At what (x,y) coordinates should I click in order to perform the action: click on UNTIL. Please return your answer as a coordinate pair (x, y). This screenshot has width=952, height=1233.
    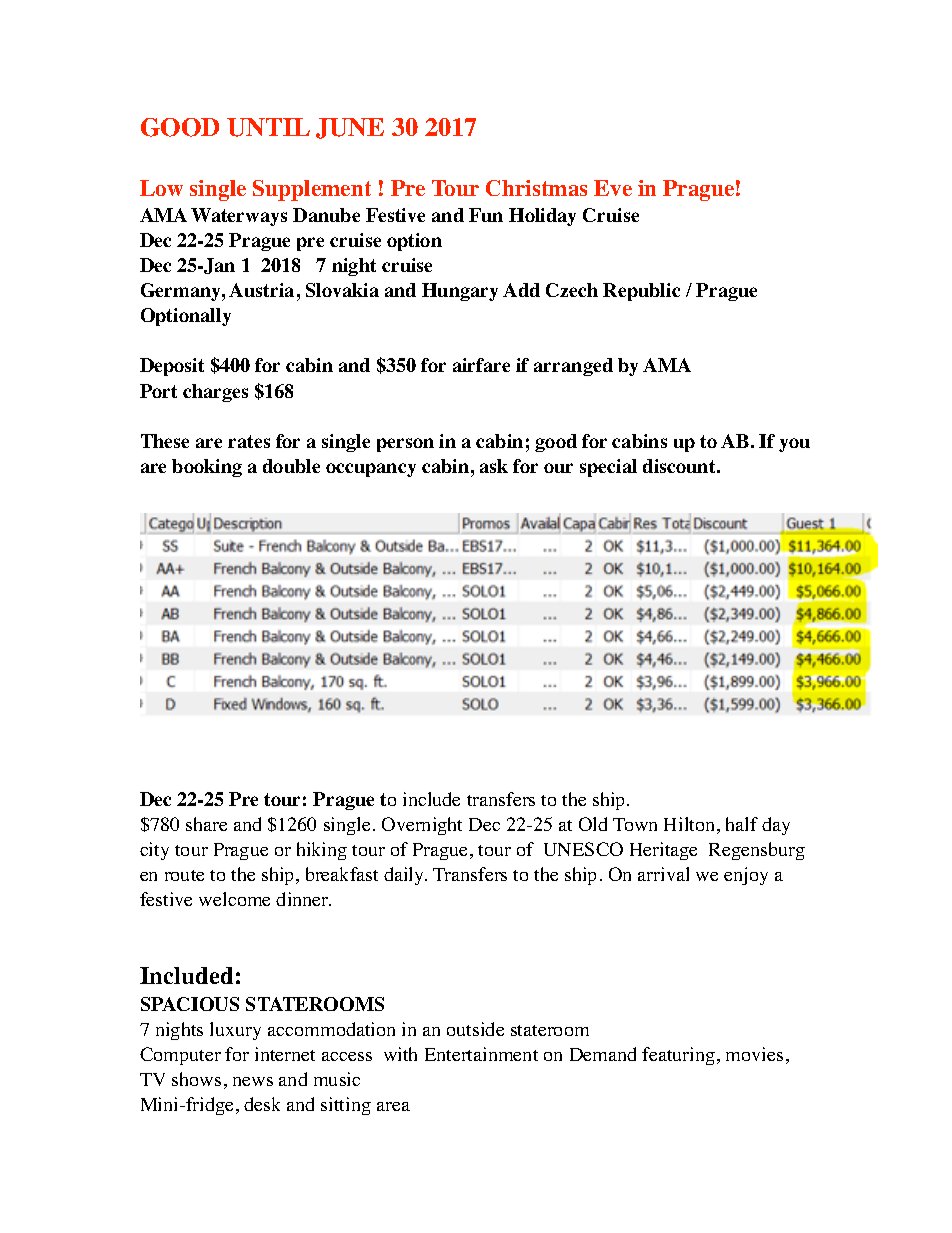
    Looking at the image, I should click on (268, 127).
